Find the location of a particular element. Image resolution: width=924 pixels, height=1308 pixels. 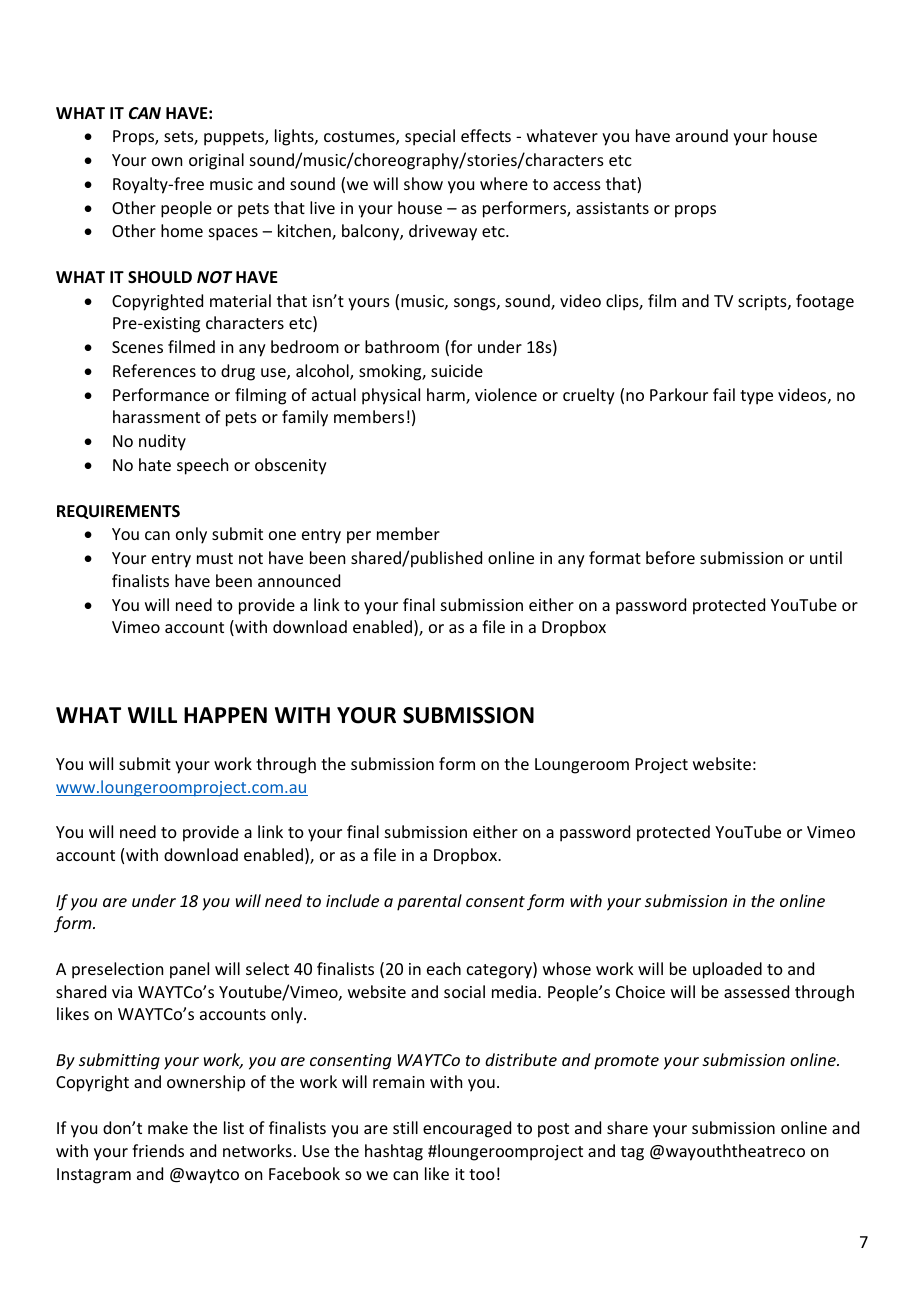

friends is located at coordinates (158, 1150).
